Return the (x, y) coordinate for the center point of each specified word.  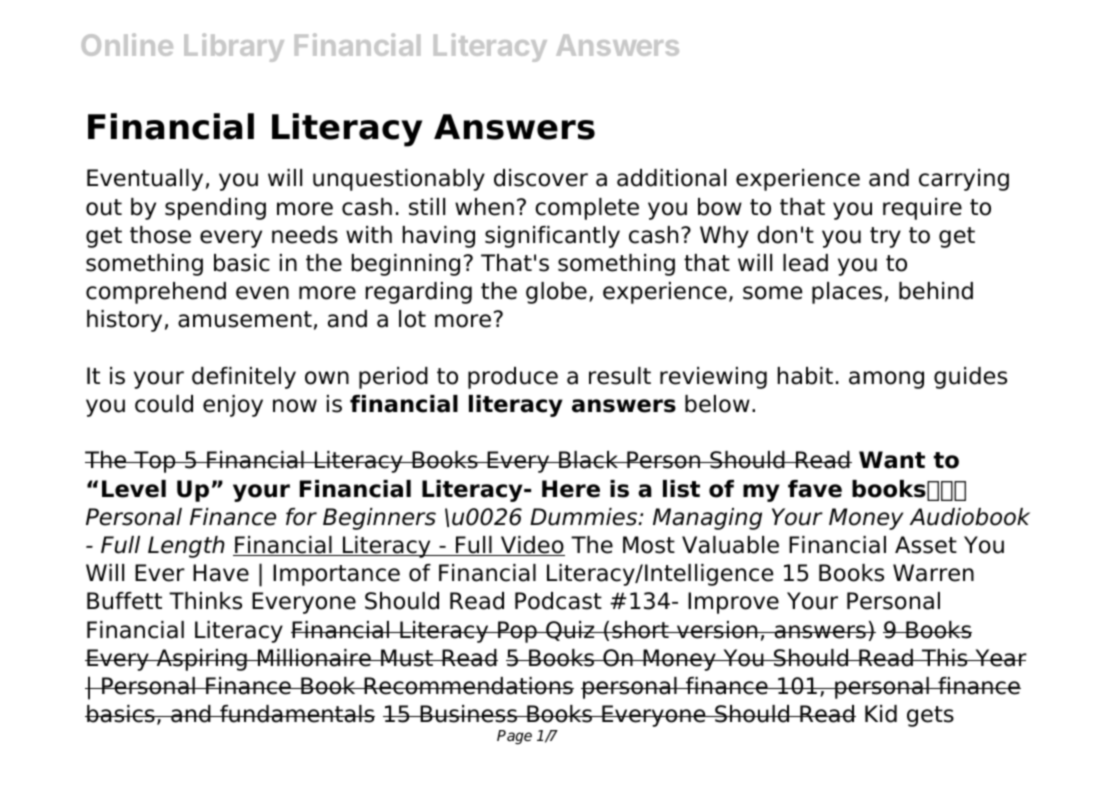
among (886, 380)
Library (234, 47)
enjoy (233, 406)
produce (513, 378)
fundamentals (296, 714)
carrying (964, 180)
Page (514, 737)
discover (541, 178)
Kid (881, 714)
